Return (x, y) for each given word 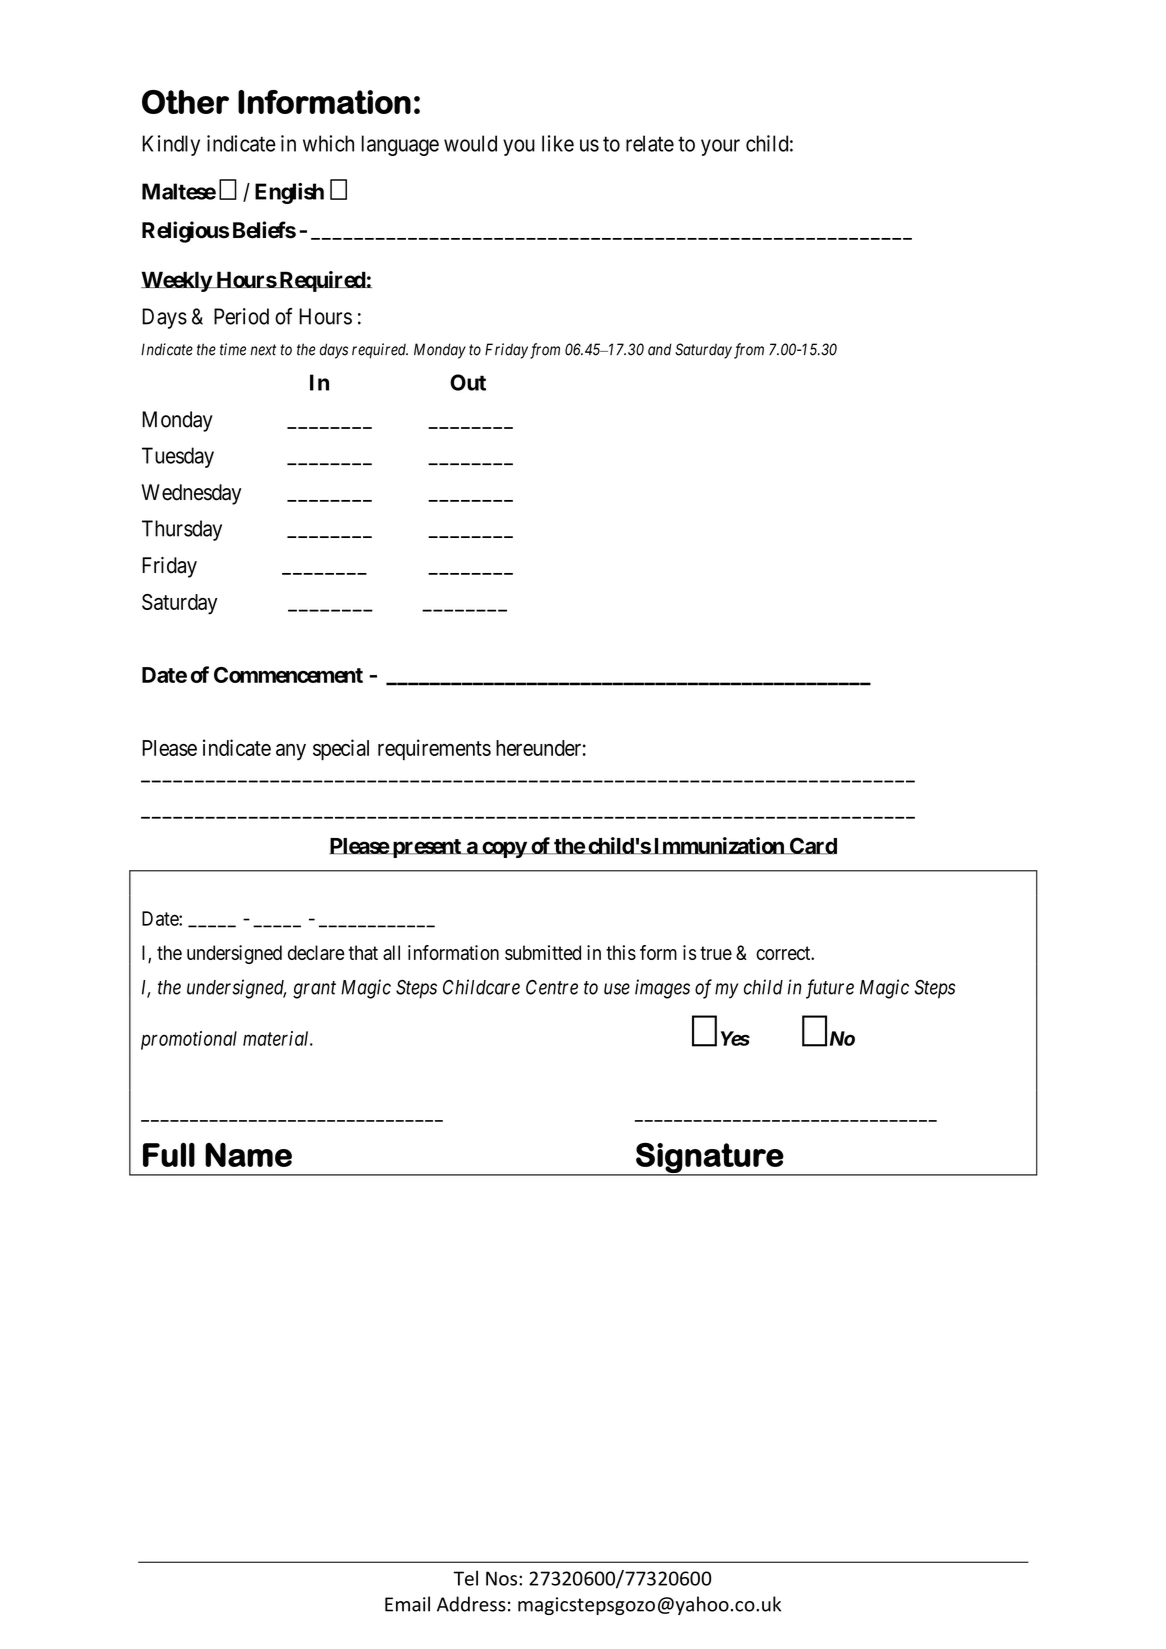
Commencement (288, 675)
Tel (465, 1578)
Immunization (718, 846)
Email (407, 1604)
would (470, 143)
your (720, 147)
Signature (709, 1158)
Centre (552, 987)
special (341, 750)
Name (248, 1155)
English (289, 193)
